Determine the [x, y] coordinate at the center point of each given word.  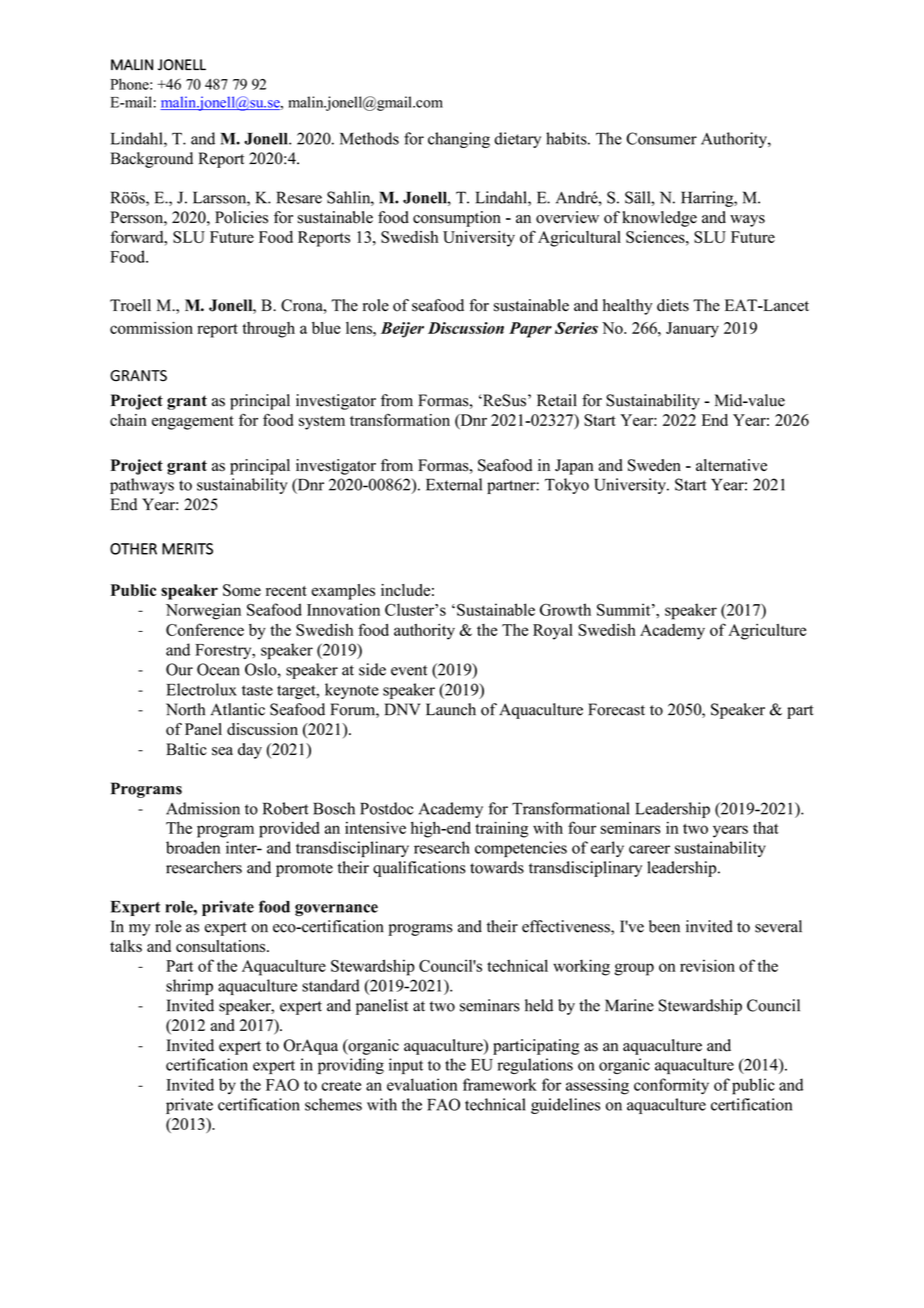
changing [459, 140]
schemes [333, 1104]
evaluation [422, 1084]
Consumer [661, 138]
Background [151, 160]
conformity [671, 1086]
